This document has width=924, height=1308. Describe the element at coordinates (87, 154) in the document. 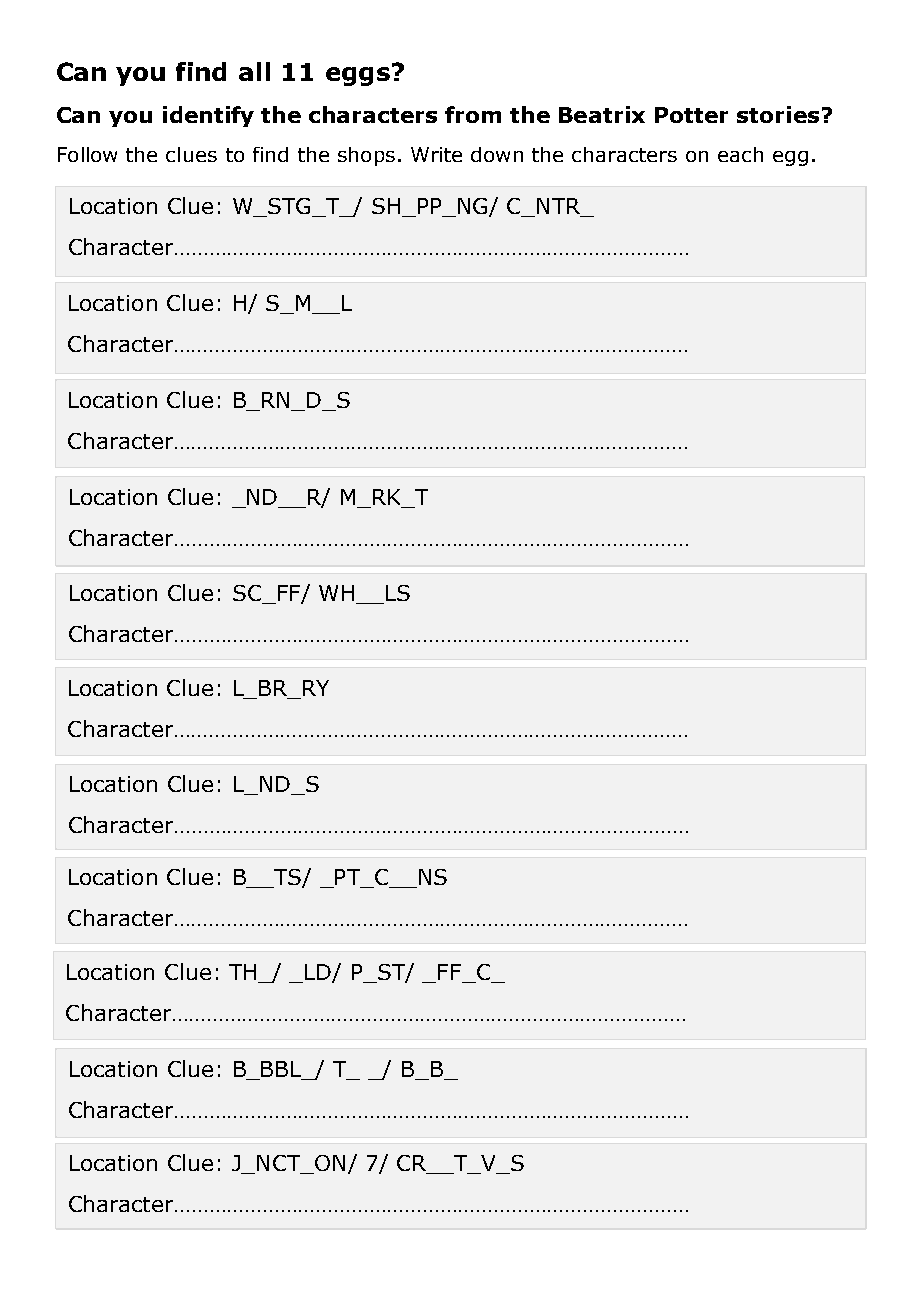

I see `Follow` at that location.
